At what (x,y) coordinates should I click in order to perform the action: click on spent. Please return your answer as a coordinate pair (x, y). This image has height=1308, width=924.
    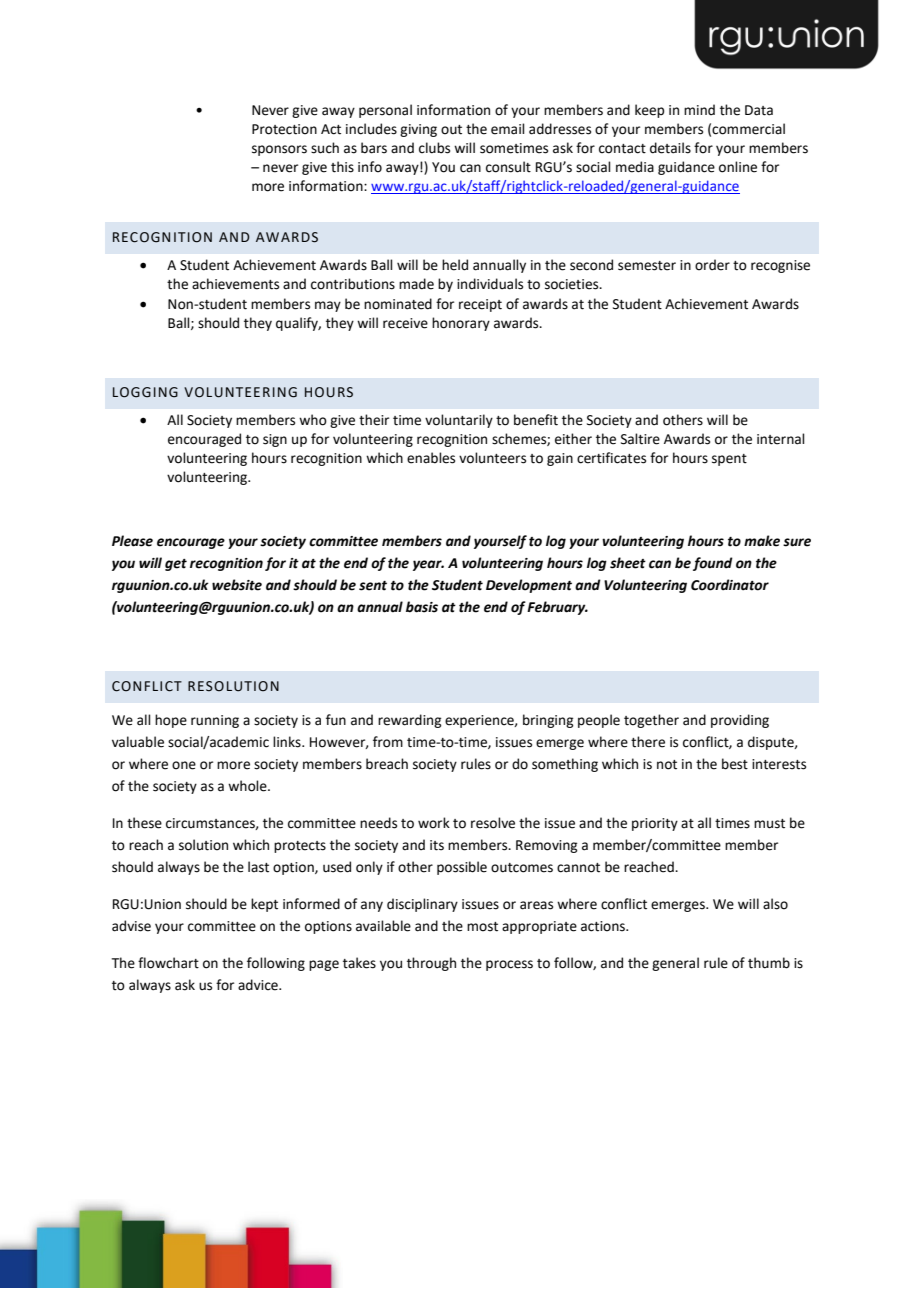
    Looking at the image, I should click on (729, 460).
